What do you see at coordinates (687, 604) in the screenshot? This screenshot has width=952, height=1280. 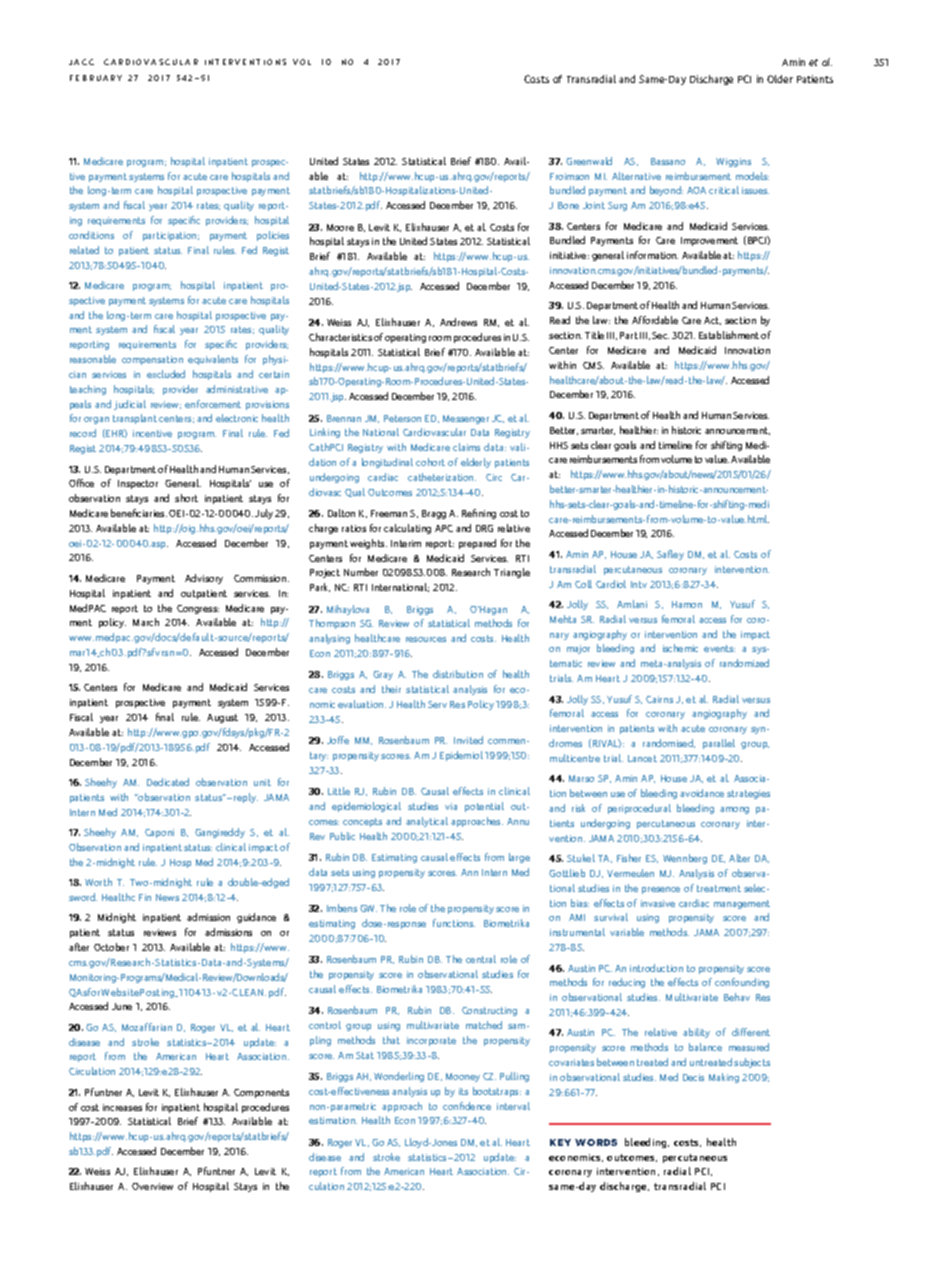 I see `Hamon` at bounding box center [687, 604].
